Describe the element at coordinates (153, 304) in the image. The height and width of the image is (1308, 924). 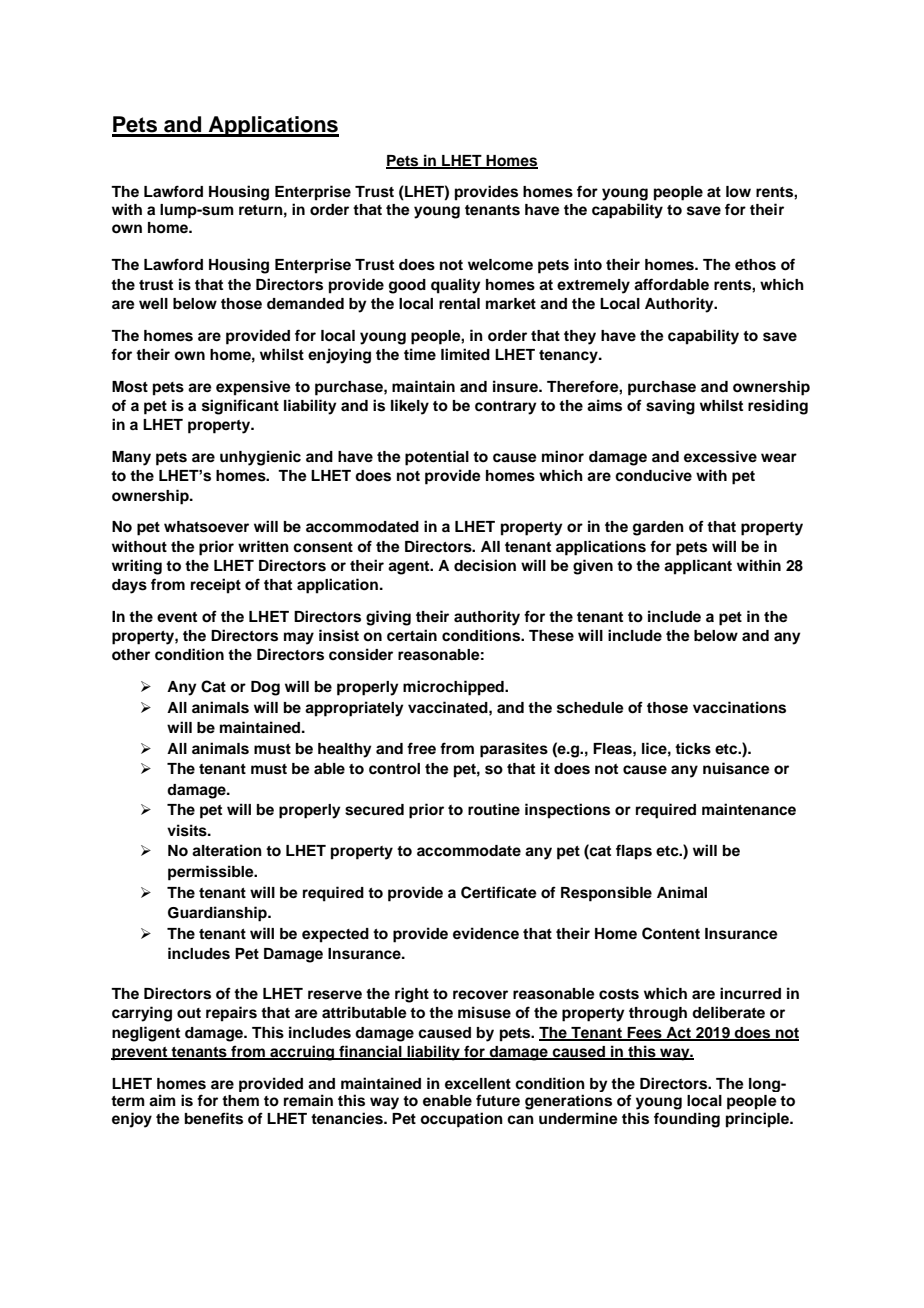
I see `well` at that location.
